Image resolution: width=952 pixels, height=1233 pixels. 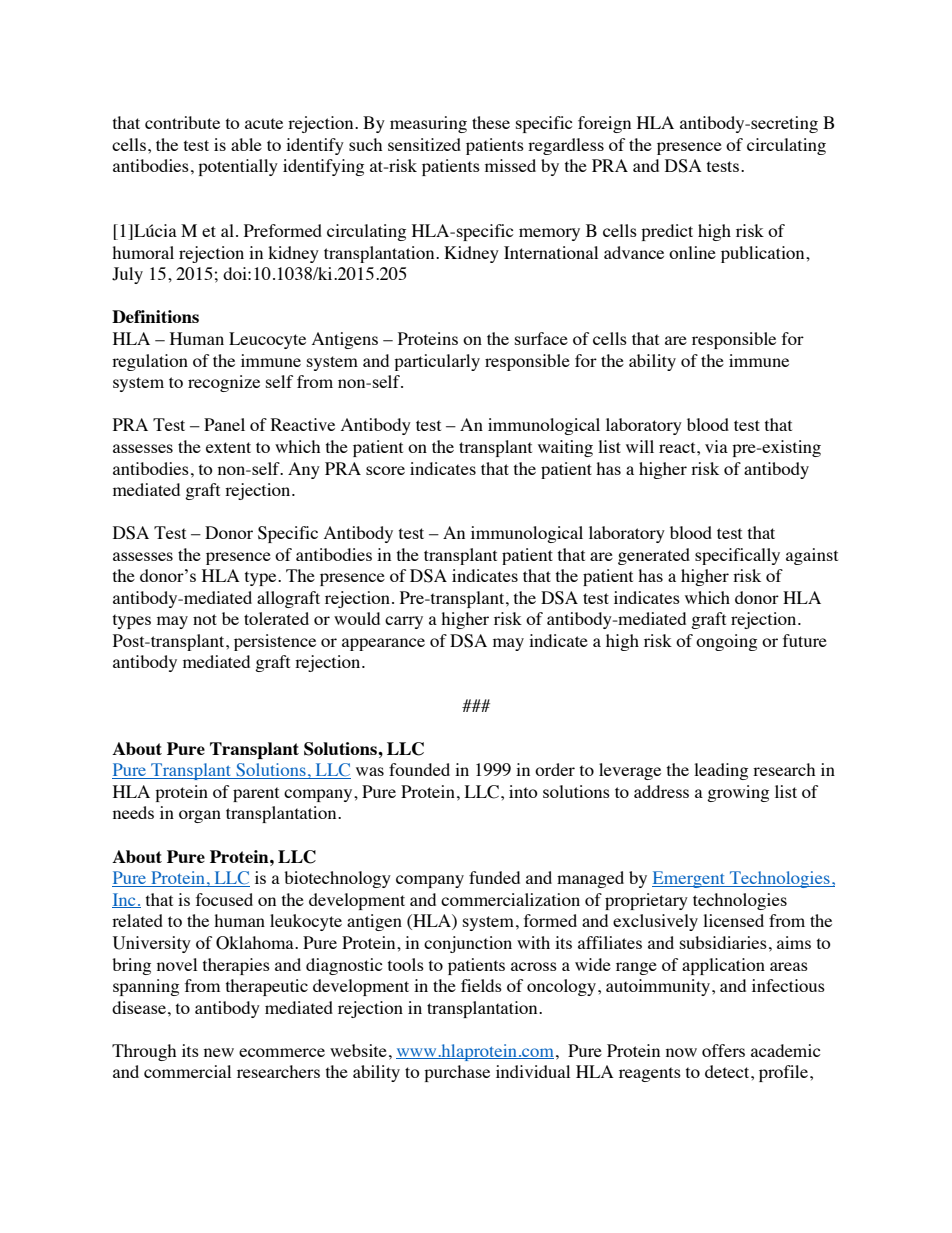 I want to click on new, so click(x=219, y=1052).
